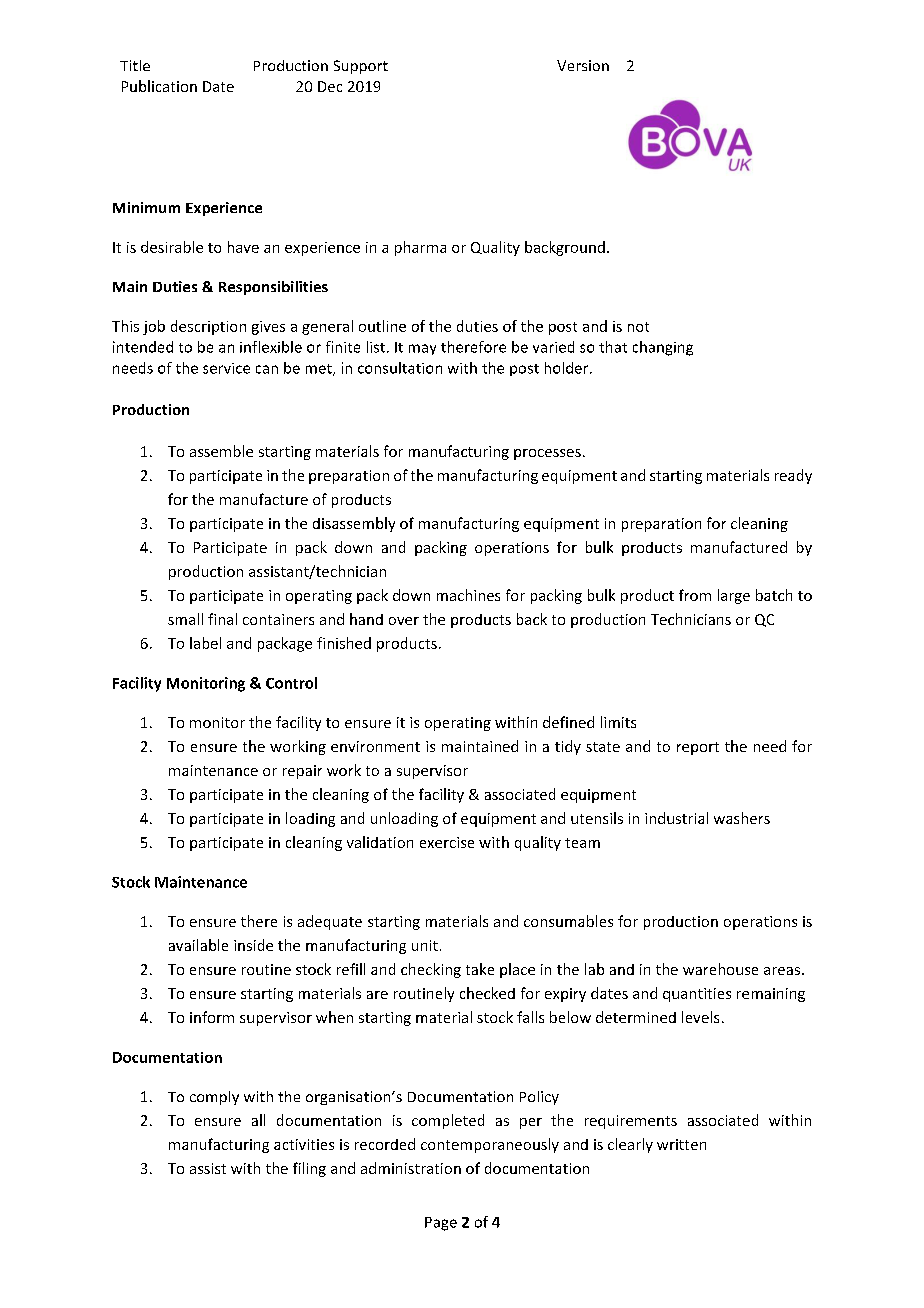 This screenshot has height=1308, width=924. Describe the element at coordinates (221, 451) in the screenshot. I see `assemble` at that location.
